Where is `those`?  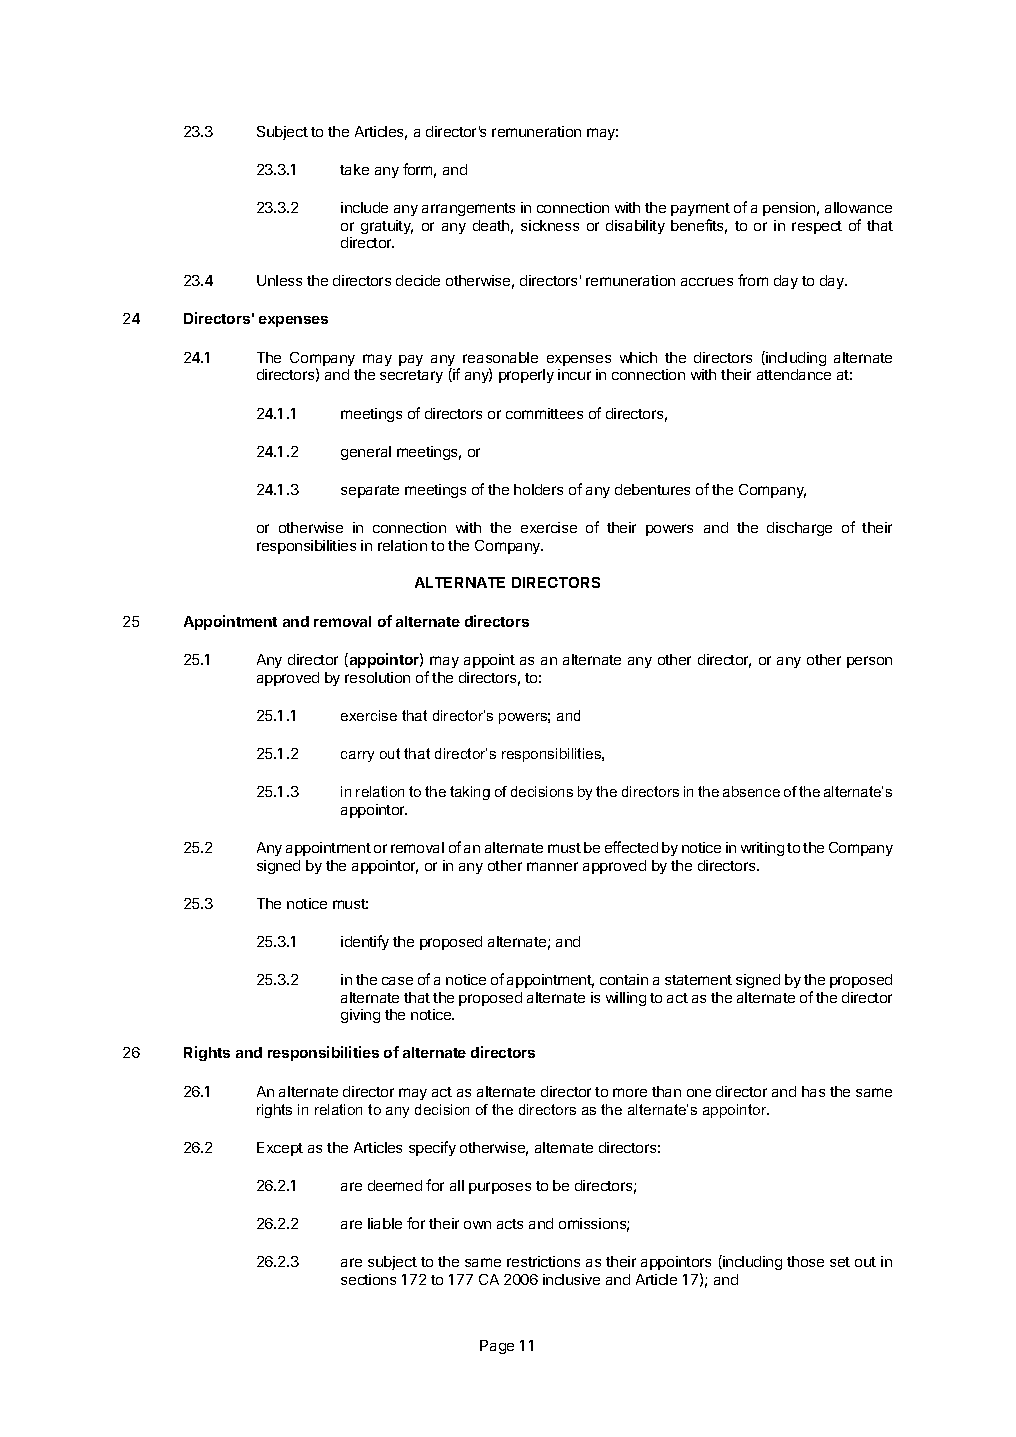
those is located at coordinates (805, 1261).
